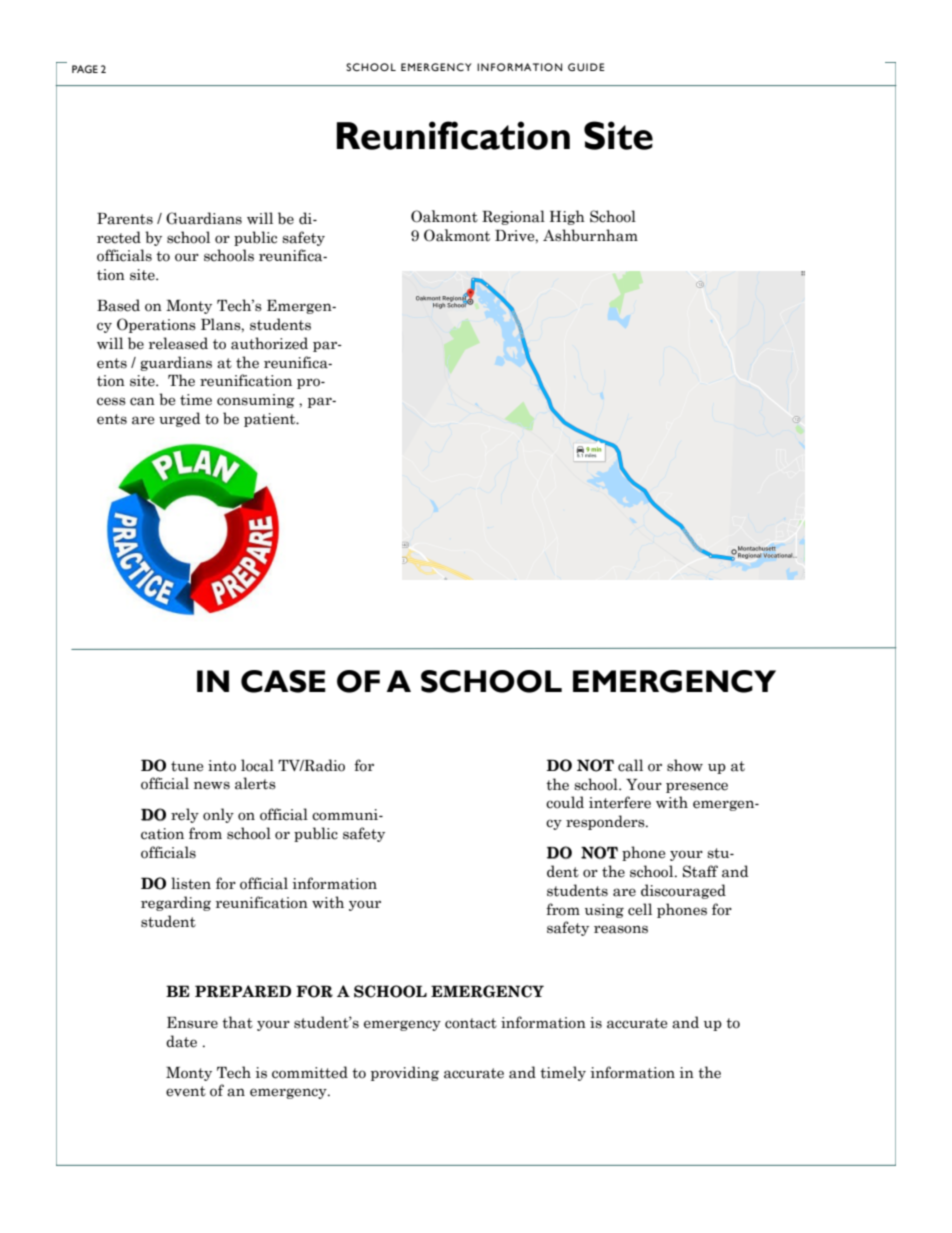 Image resolution: width=952 pixels, height=1233 pixels. What do you see at coordinates (255, 783) in the page?
I see `alerts` at bounding box center [255, 783].
